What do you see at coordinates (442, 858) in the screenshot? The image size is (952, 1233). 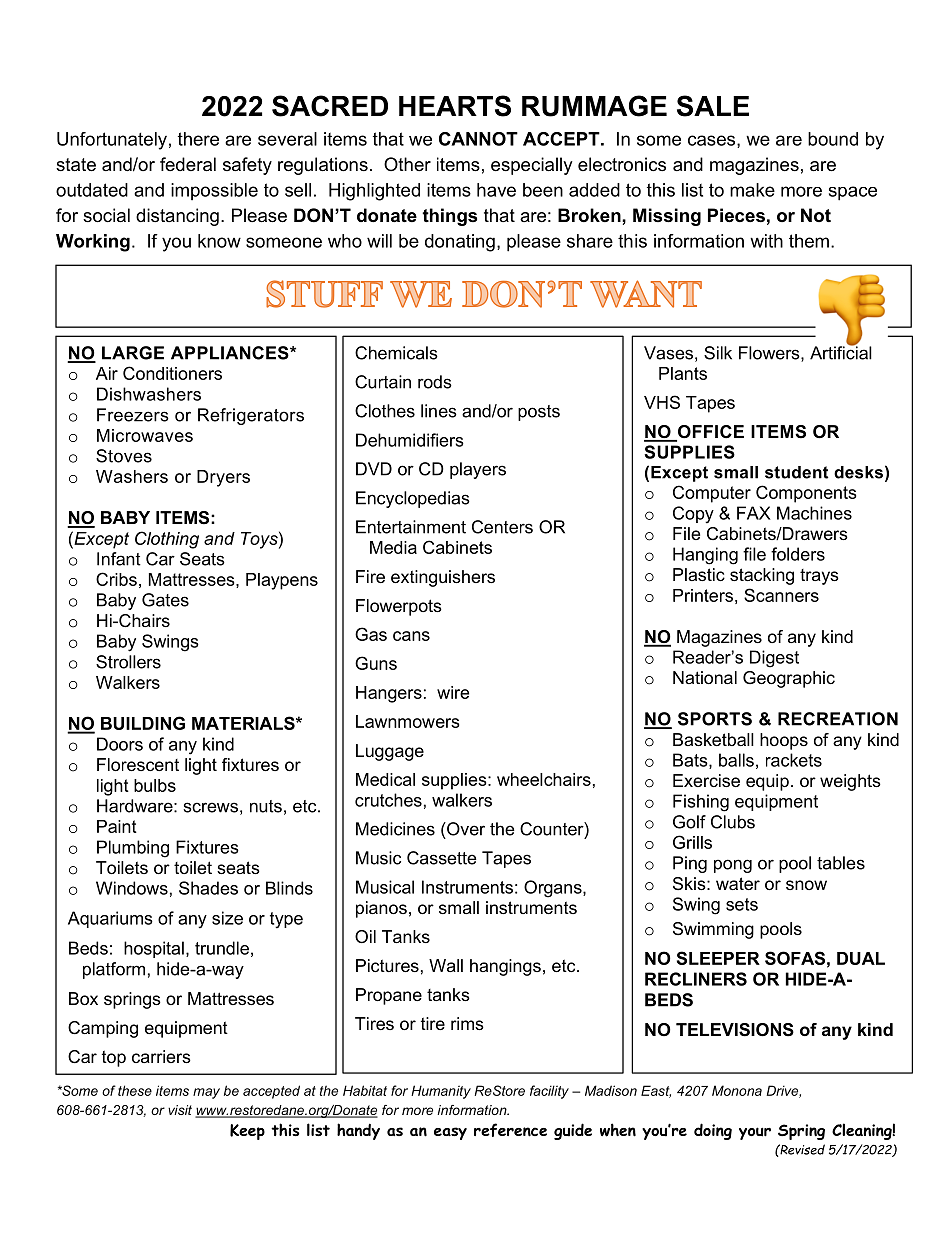 I see `Cassette` at bounding box center [442, 858].
